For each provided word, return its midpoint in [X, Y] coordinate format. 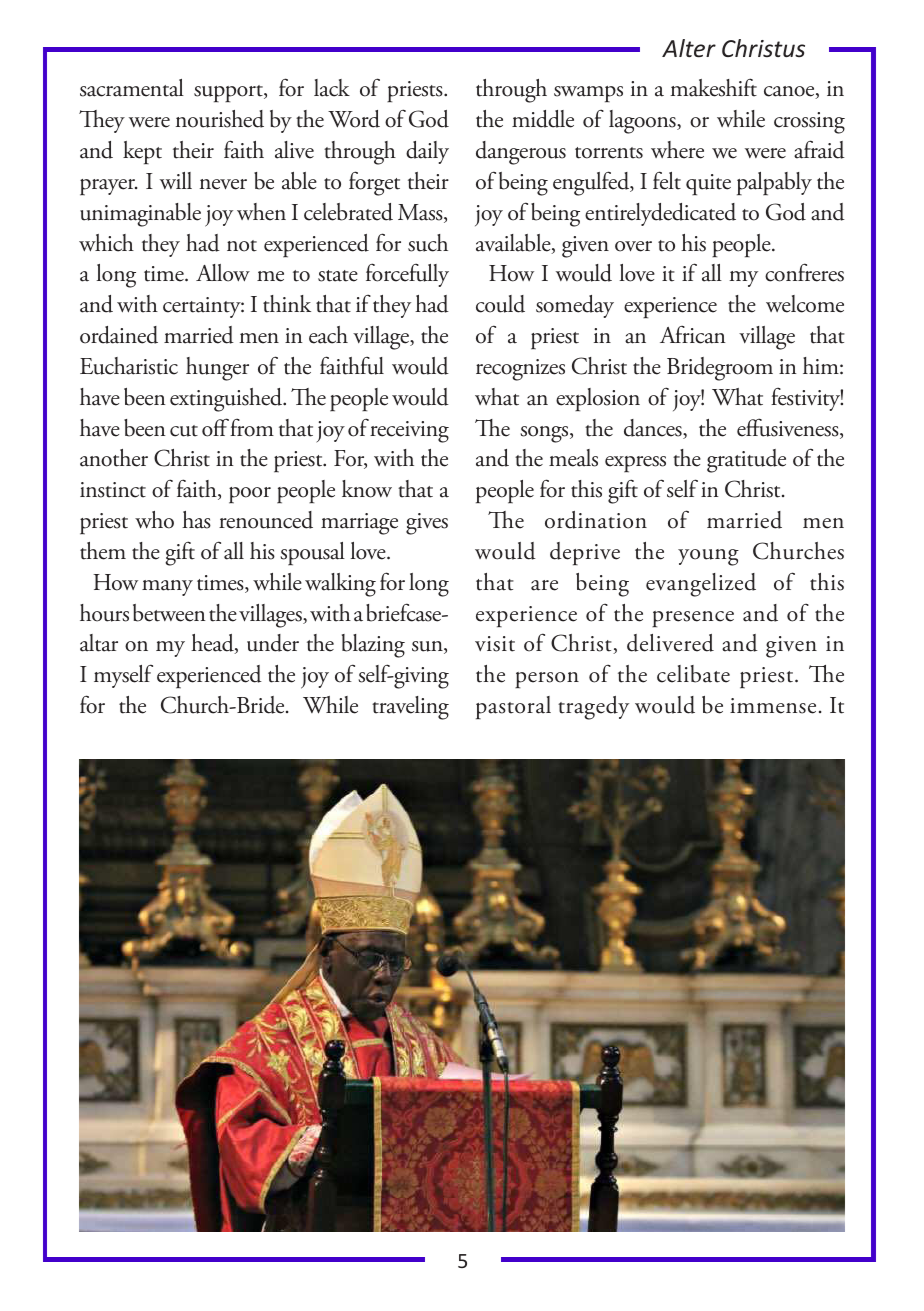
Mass [421, 213]
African [693, 334]
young [708, 557]
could [500, 304]
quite [708, 185]
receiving [409, 432]
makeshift [713, 87]
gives [427, 524]
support [229, 94]
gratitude [746, 461]
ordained [119, 335]
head [213, 644]
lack [332, 88]
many [167, 588]
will [176, 180]
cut [184, 431]
